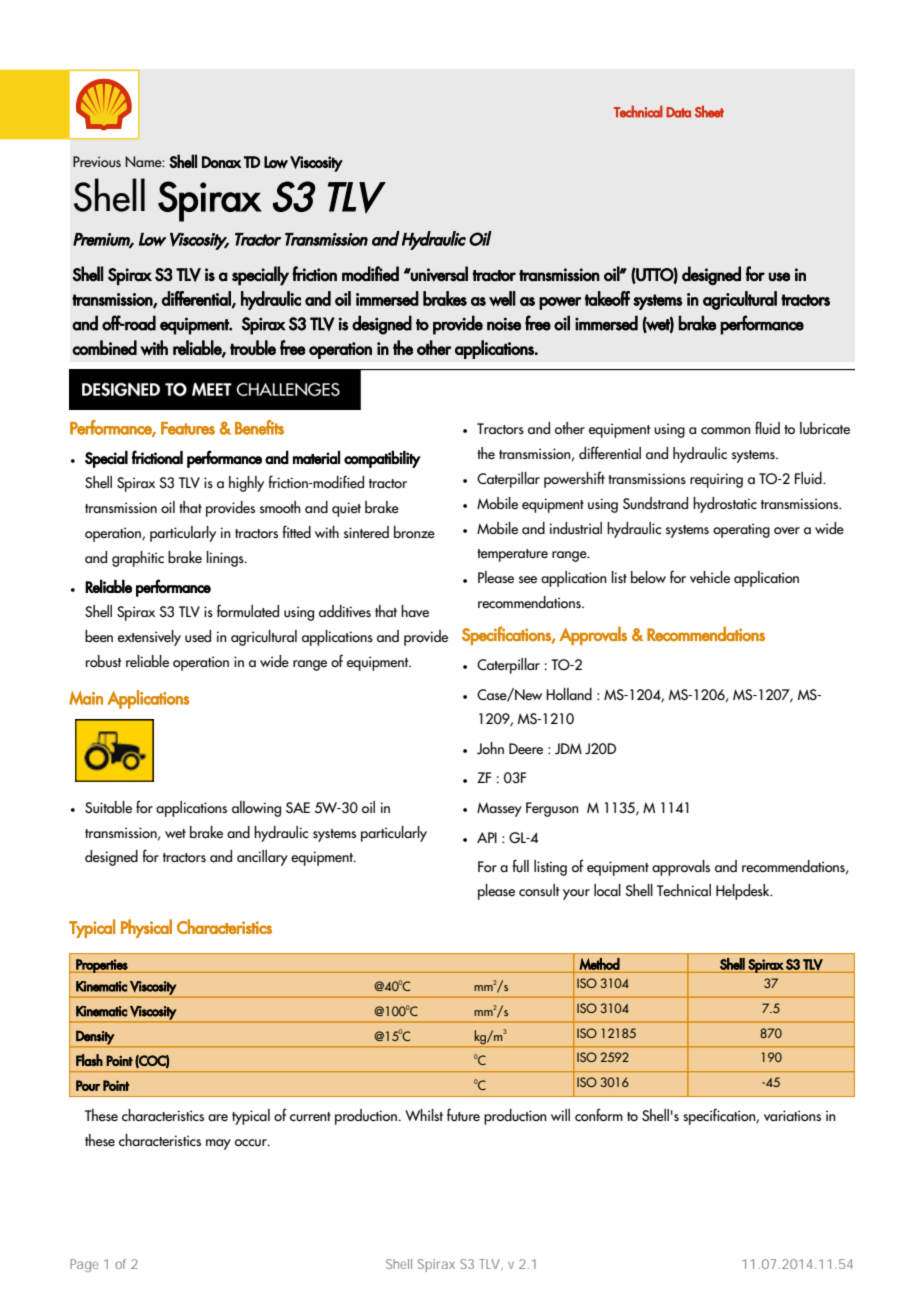 The height and width of the screenshot is (1308, 924). What do you see at coordinates (84, 1265) in the screenshot?
I see `Page` at bounding box center [84, 1265].
